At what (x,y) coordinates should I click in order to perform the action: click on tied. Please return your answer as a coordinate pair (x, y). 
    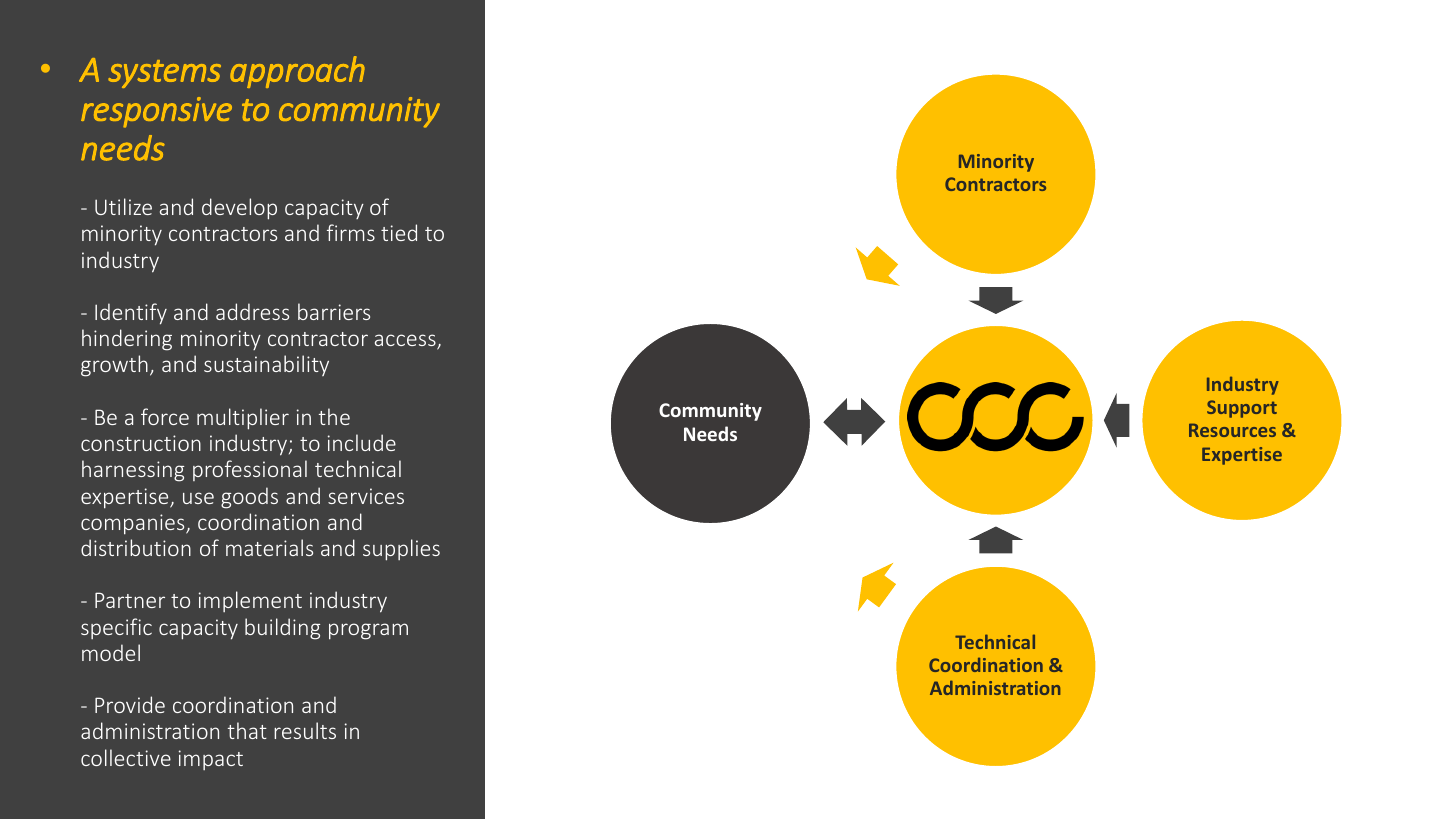
    Looking at the image, I should click on (399, 232).
